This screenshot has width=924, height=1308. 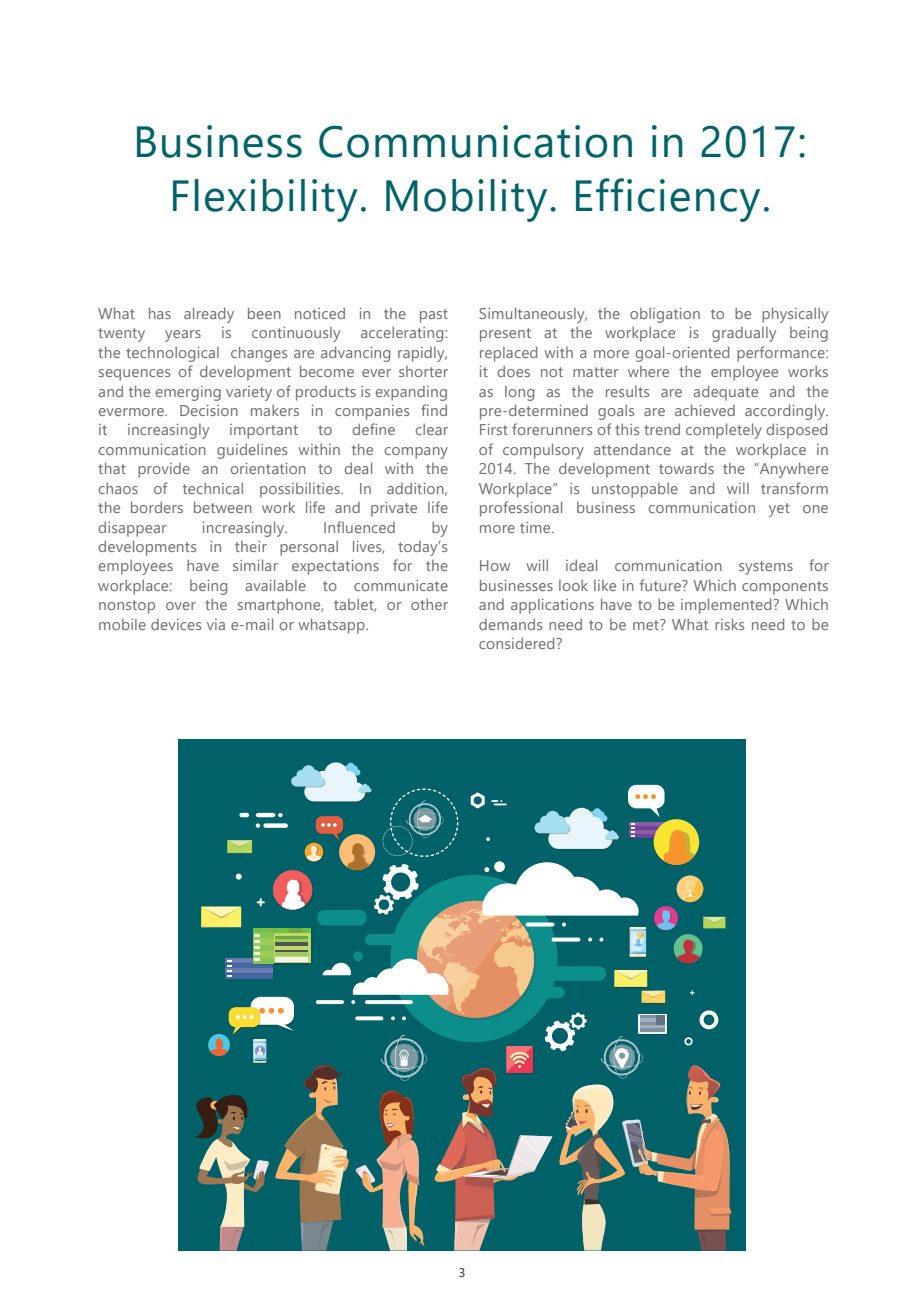 What do you see at coordinates (265, 200) in the screenshot?
I see `Flexibility` at bounding box center [265, 200].
